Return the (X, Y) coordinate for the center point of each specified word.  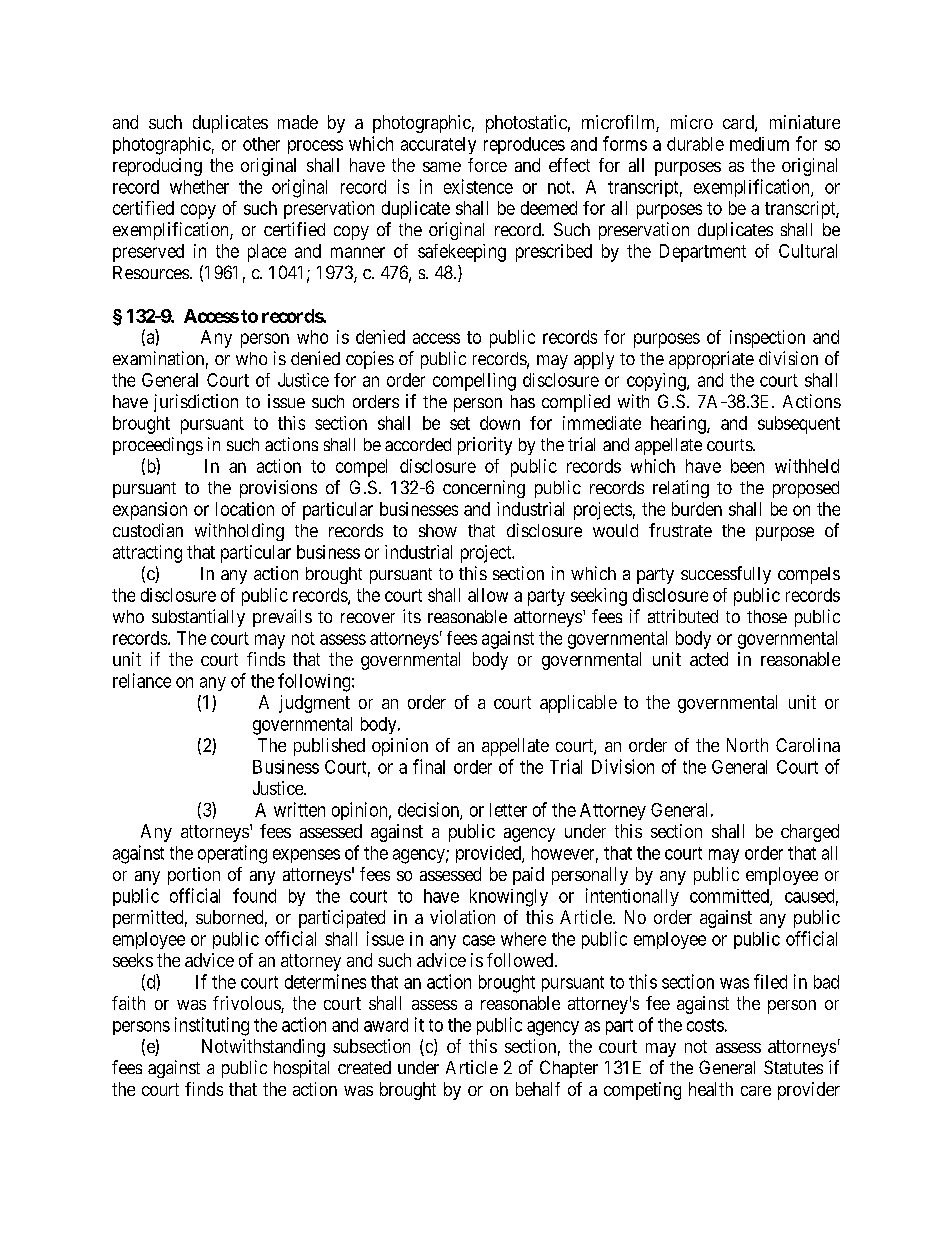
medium (759, 144)
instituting (212, 1026)
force (487, 165)
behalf (538, 1089)
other (261, 144)
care (756, 1091)
